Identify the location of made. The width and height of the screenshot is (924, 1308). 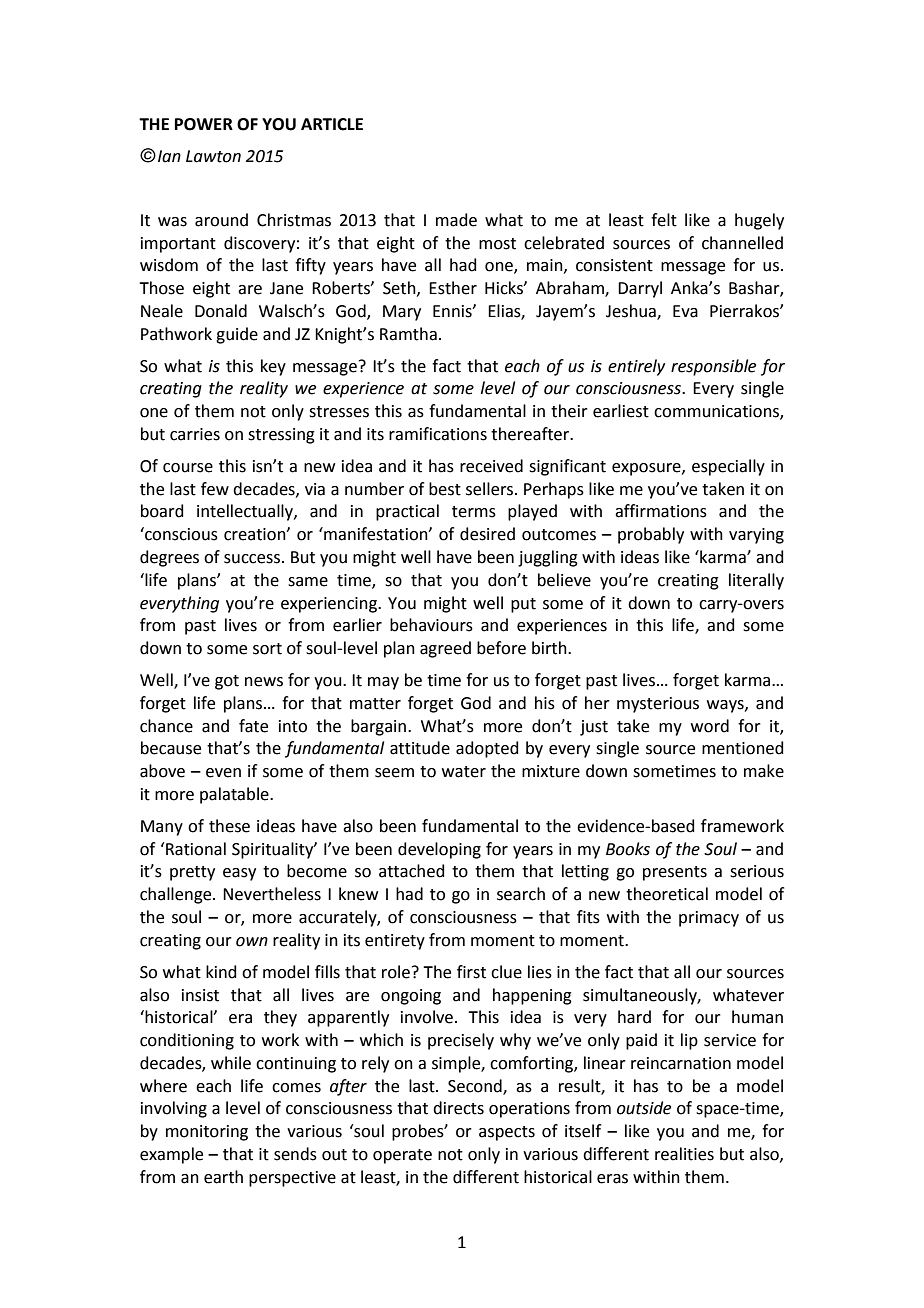
(456, 220).
